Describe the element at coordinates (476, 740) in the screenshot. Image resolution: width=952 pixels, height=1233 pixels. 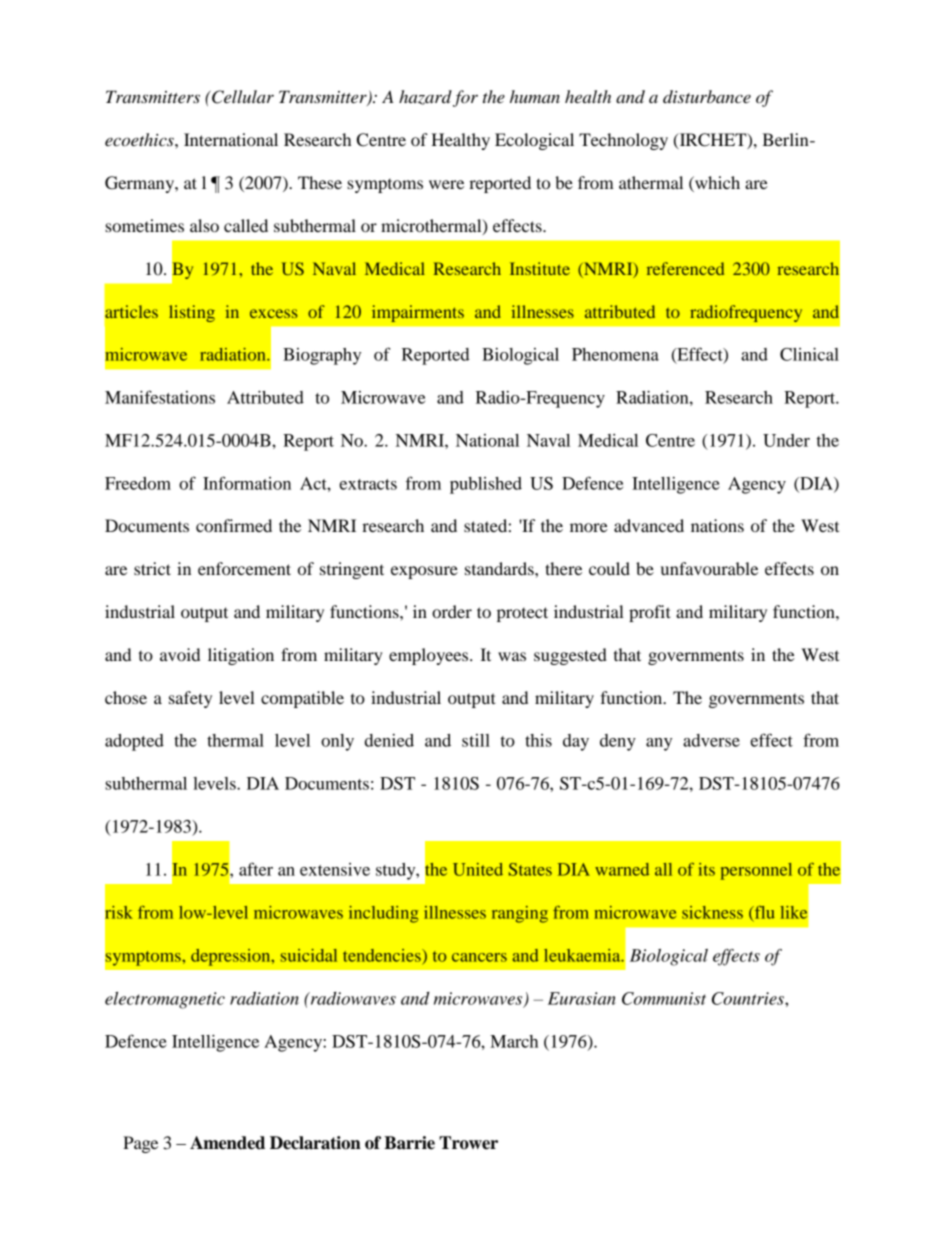
I see `still` at that location.
